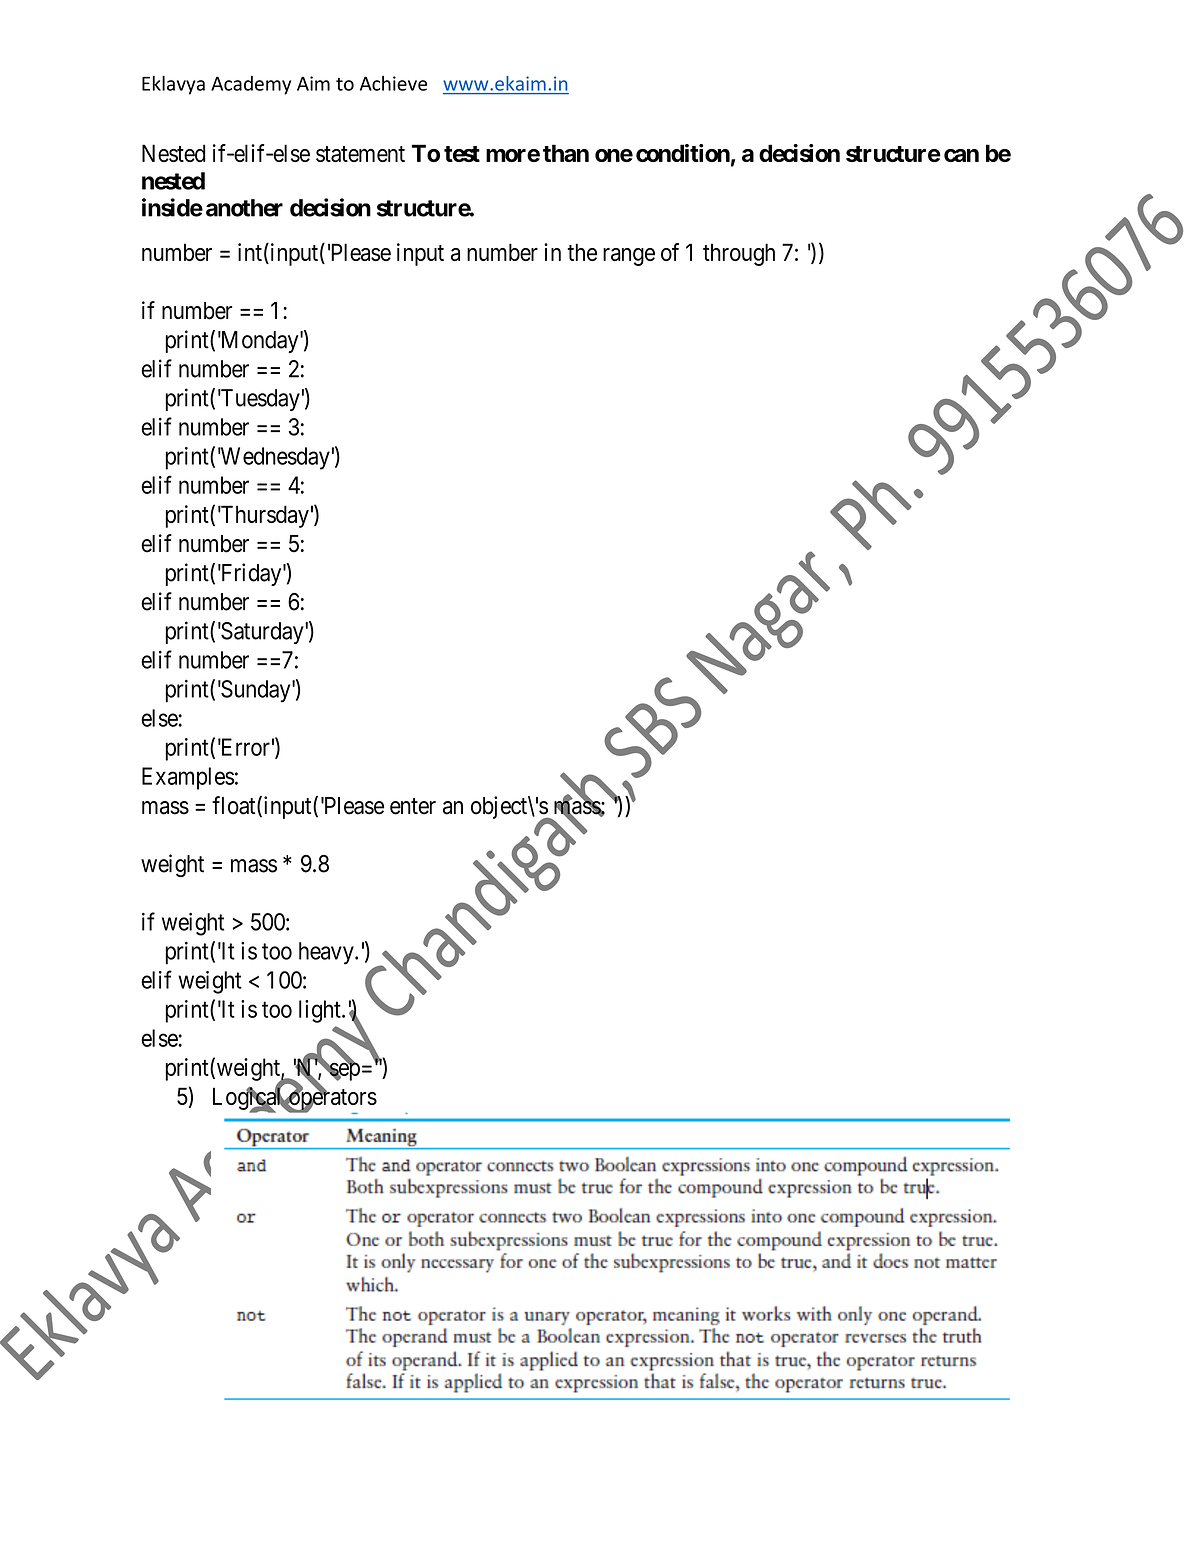 Image resolution: width=1196 pixels, height=1548 pixels. What do you see at coordinates (566, 153) in the document?
I see `than` at bounding box center [566, 153].
